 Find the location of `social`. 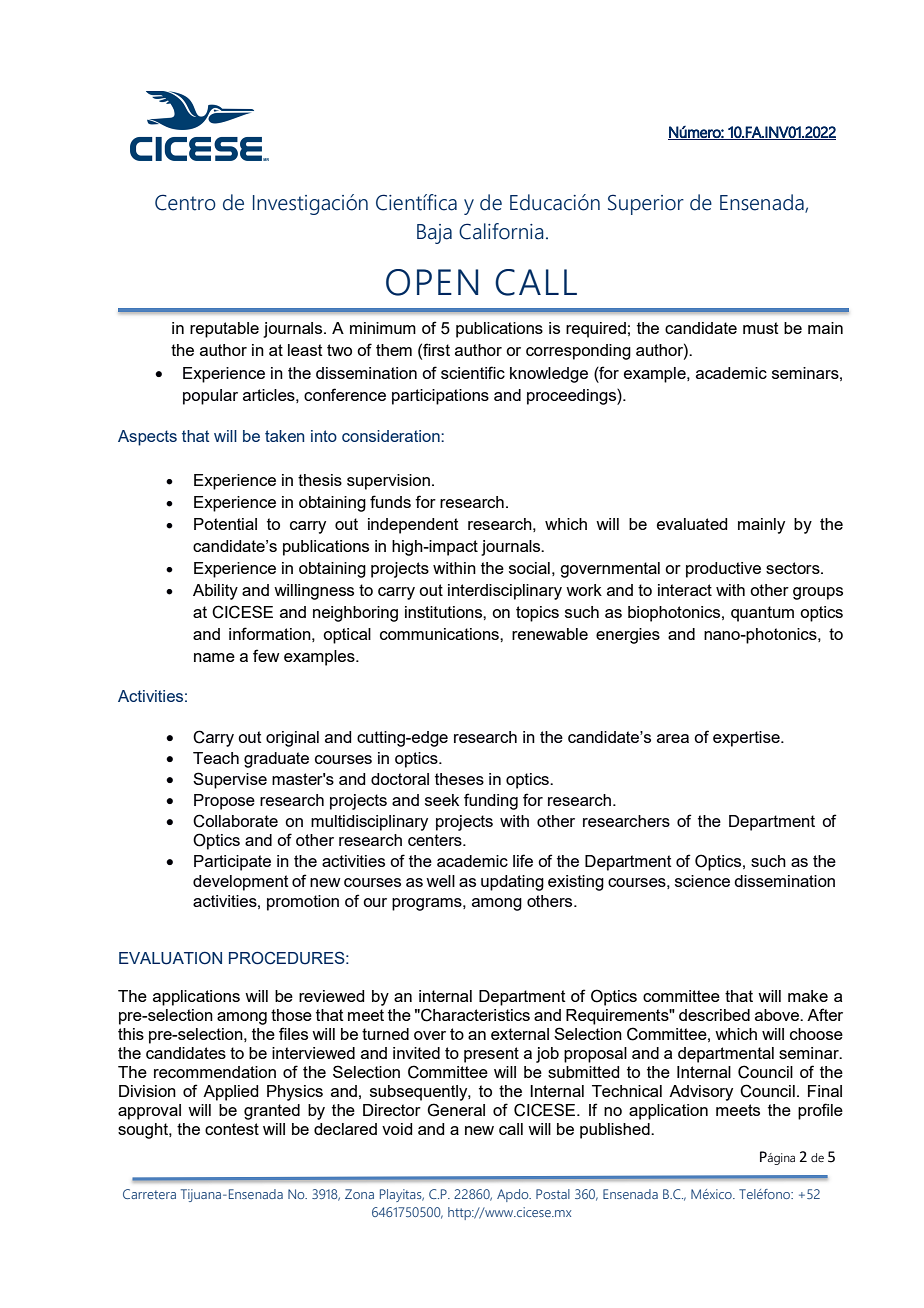

social is located at coordinates (529, 568).
